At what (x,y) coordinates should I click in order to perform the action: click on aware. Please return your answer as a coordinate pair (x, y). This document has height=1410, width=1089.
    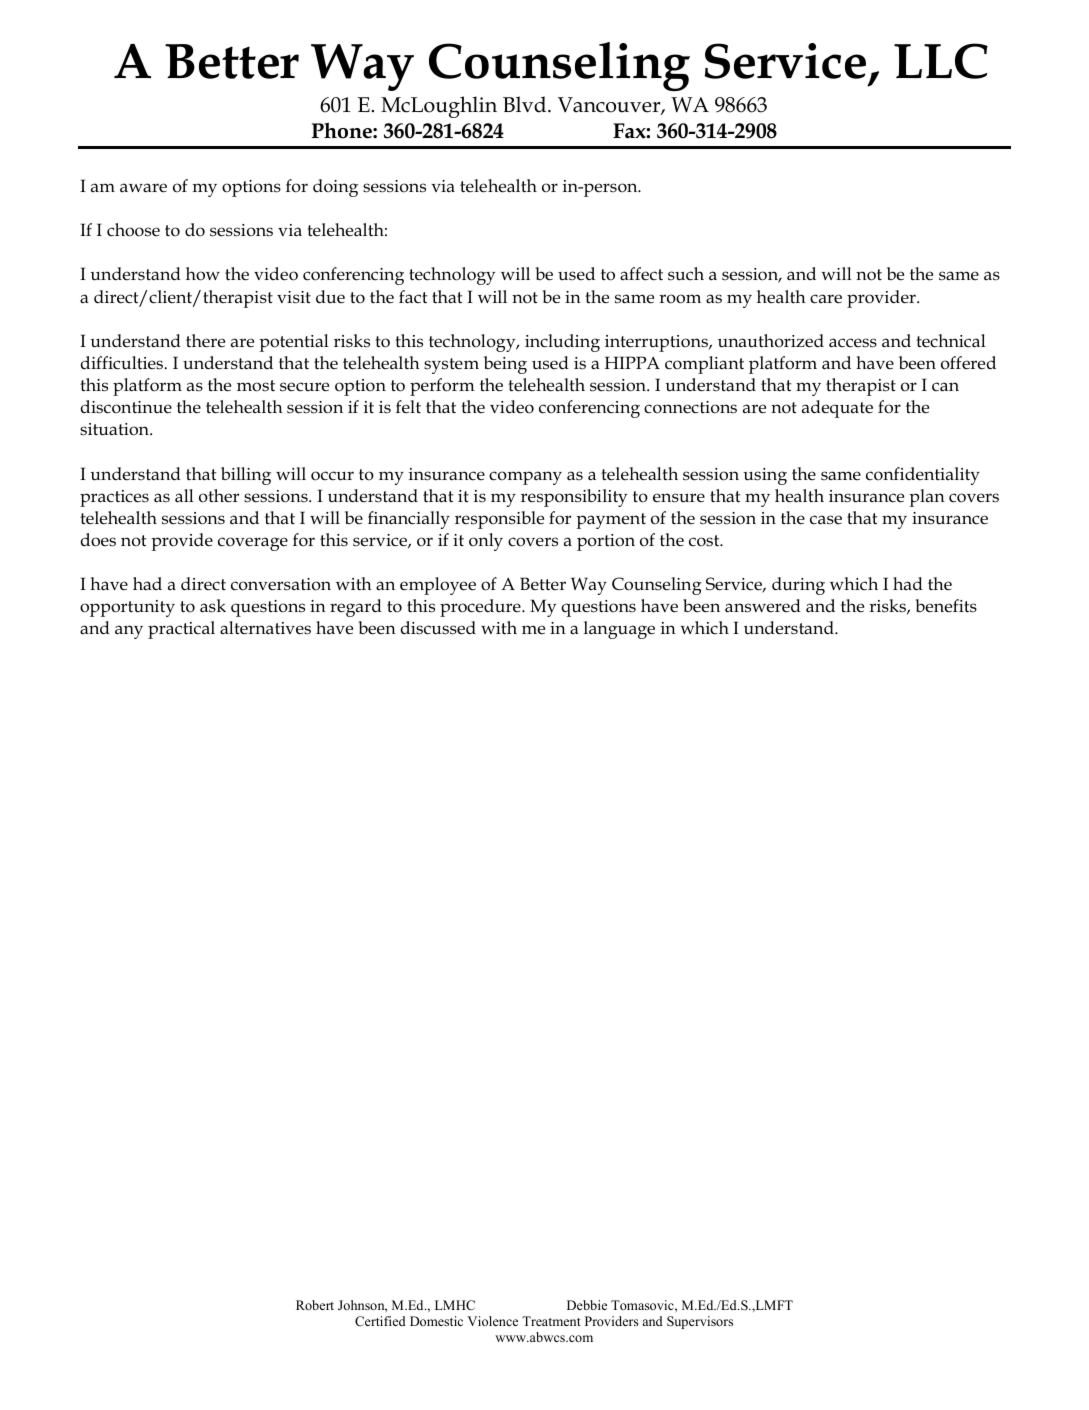
    Looking at the image, I should click on (143, 188).
